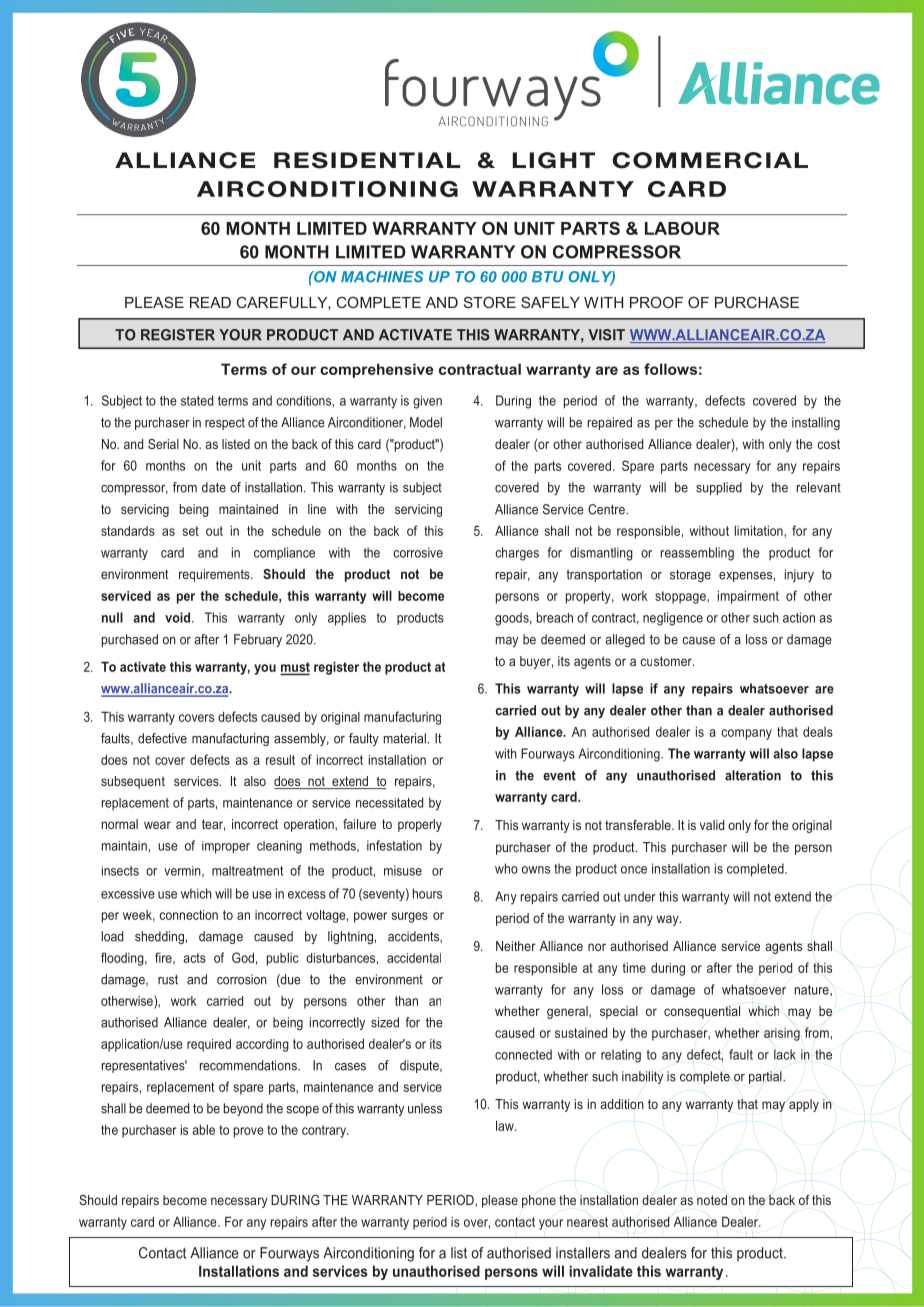  What do you see at coordinates (746, 734) in the screenshot?
I see `company` at bounding box center [746, 734].
